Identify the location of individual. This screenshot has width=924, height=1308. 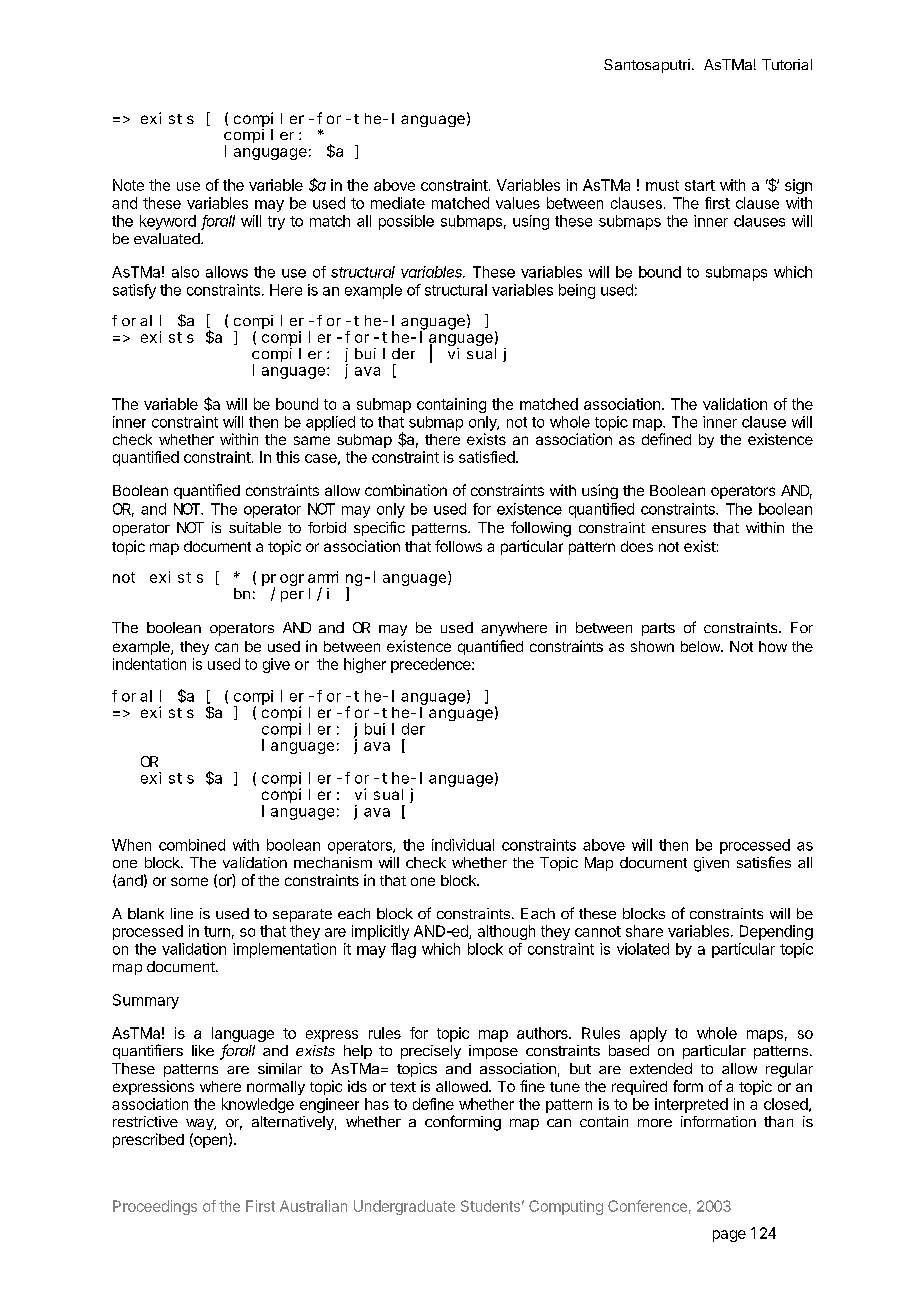
(463, 845).
